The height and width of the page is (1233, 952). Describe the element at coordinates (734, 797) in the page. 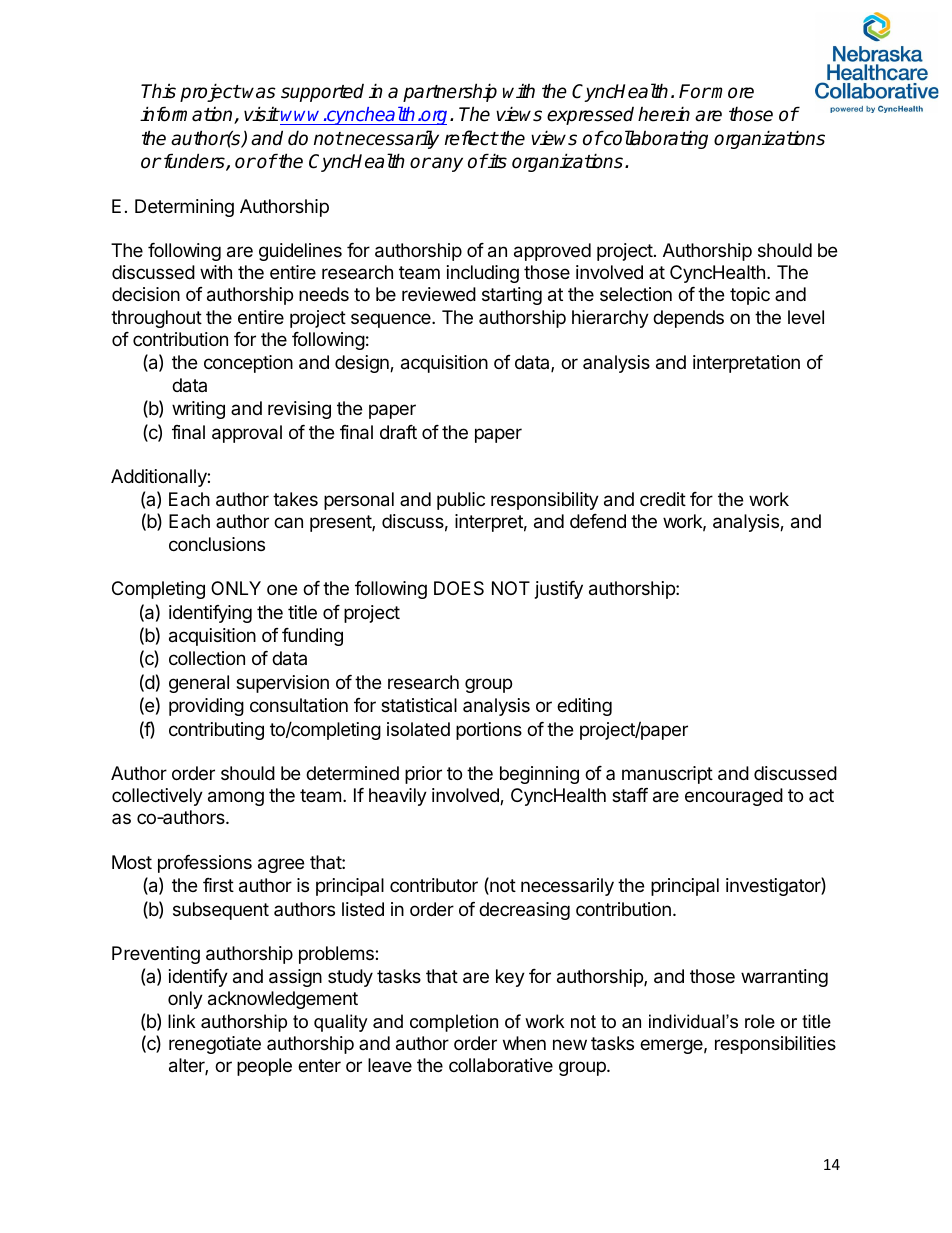

I see `encouraged` at that location.
